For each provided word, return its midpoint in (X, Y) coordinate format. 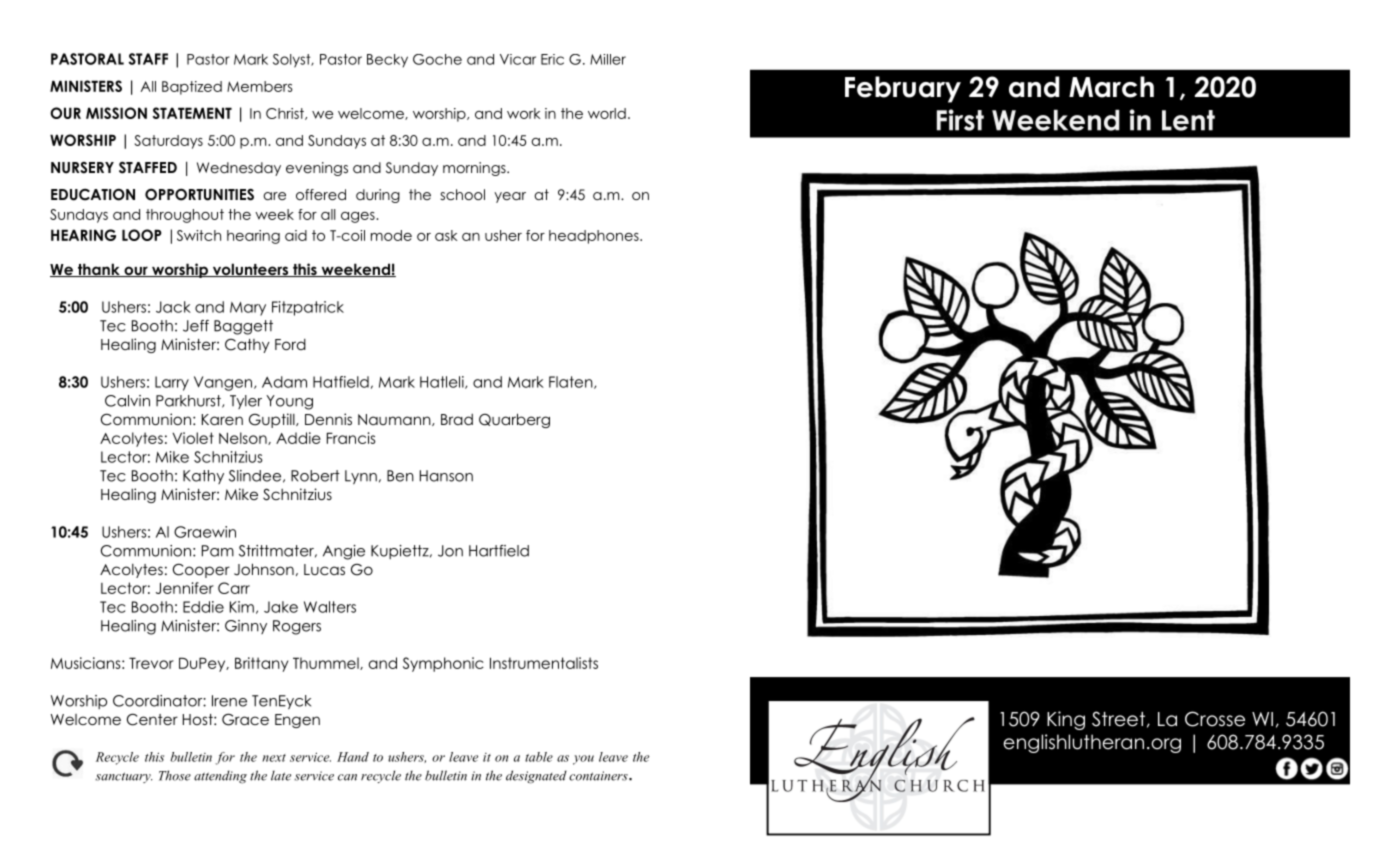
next (274, 758)
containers (599, 776)
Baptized (192, 88)
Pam (218, 551)
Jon (450, 551)
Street (1120, 719)
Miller (608, 59)
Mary (248, 309)
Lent (1188, 120)
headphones (594, 237)
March (1111, 87)
